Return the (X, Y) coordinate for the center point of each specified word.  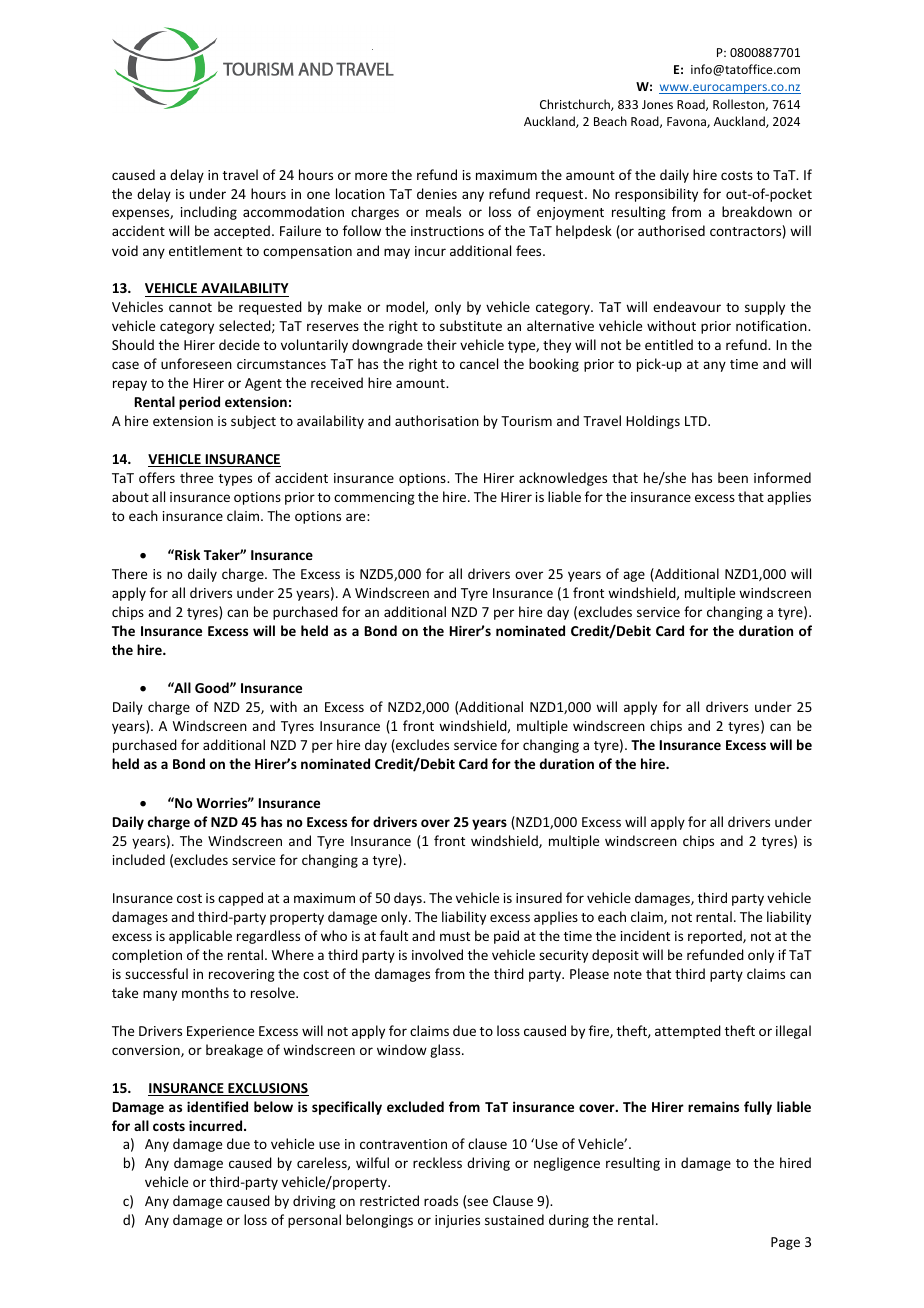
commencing (374, 498)
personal (314, 1221)
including (209, 213)
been (733, 477)
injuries (457, 1221)
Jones (657, 104)
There (129, 573)
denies (437, 193)
